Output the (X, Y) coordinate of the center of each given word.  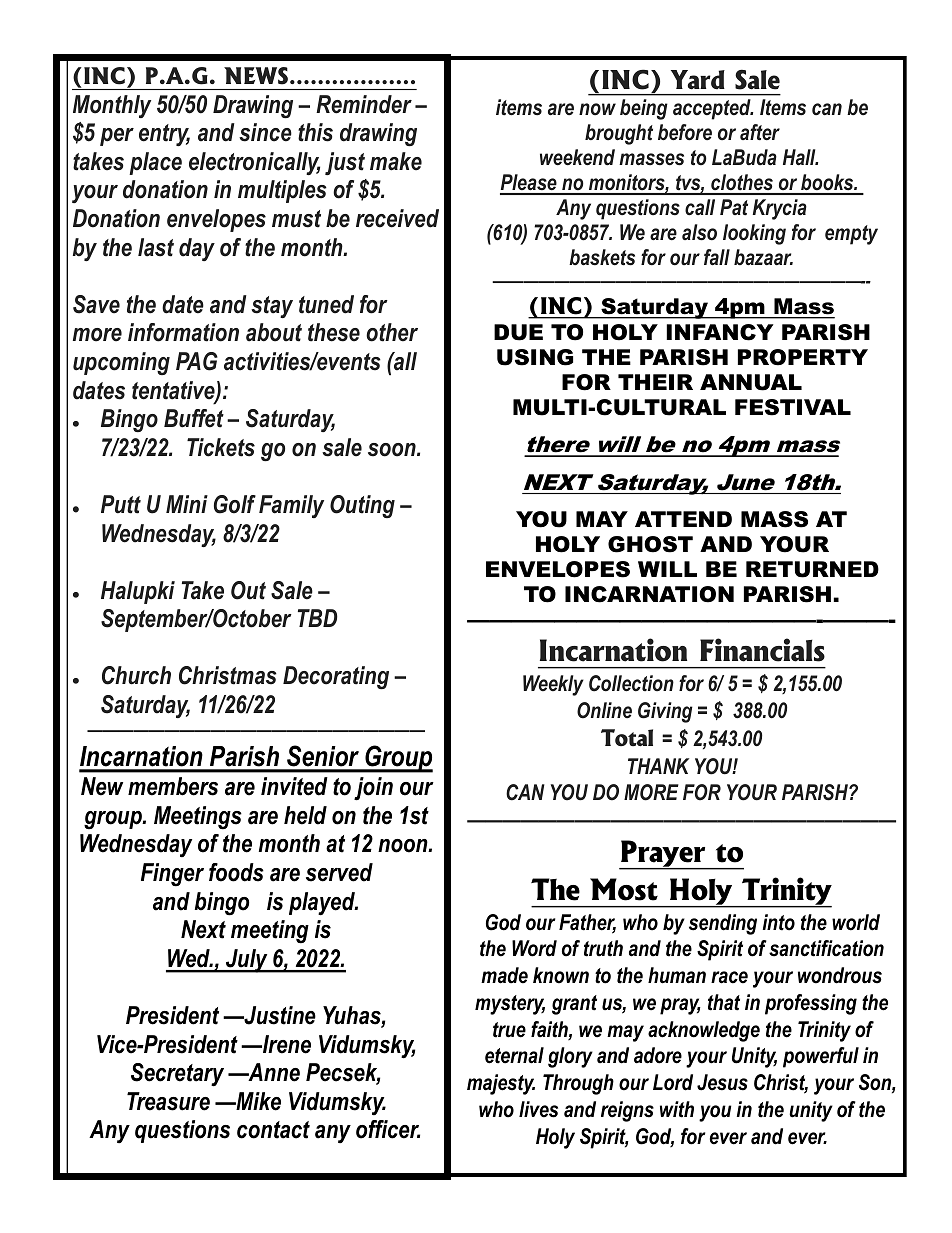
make (396, 161)
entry (164, 135)
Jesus (722, 1082)
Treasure (168, 1101)
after (760, 132)
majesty (501, 1084)
